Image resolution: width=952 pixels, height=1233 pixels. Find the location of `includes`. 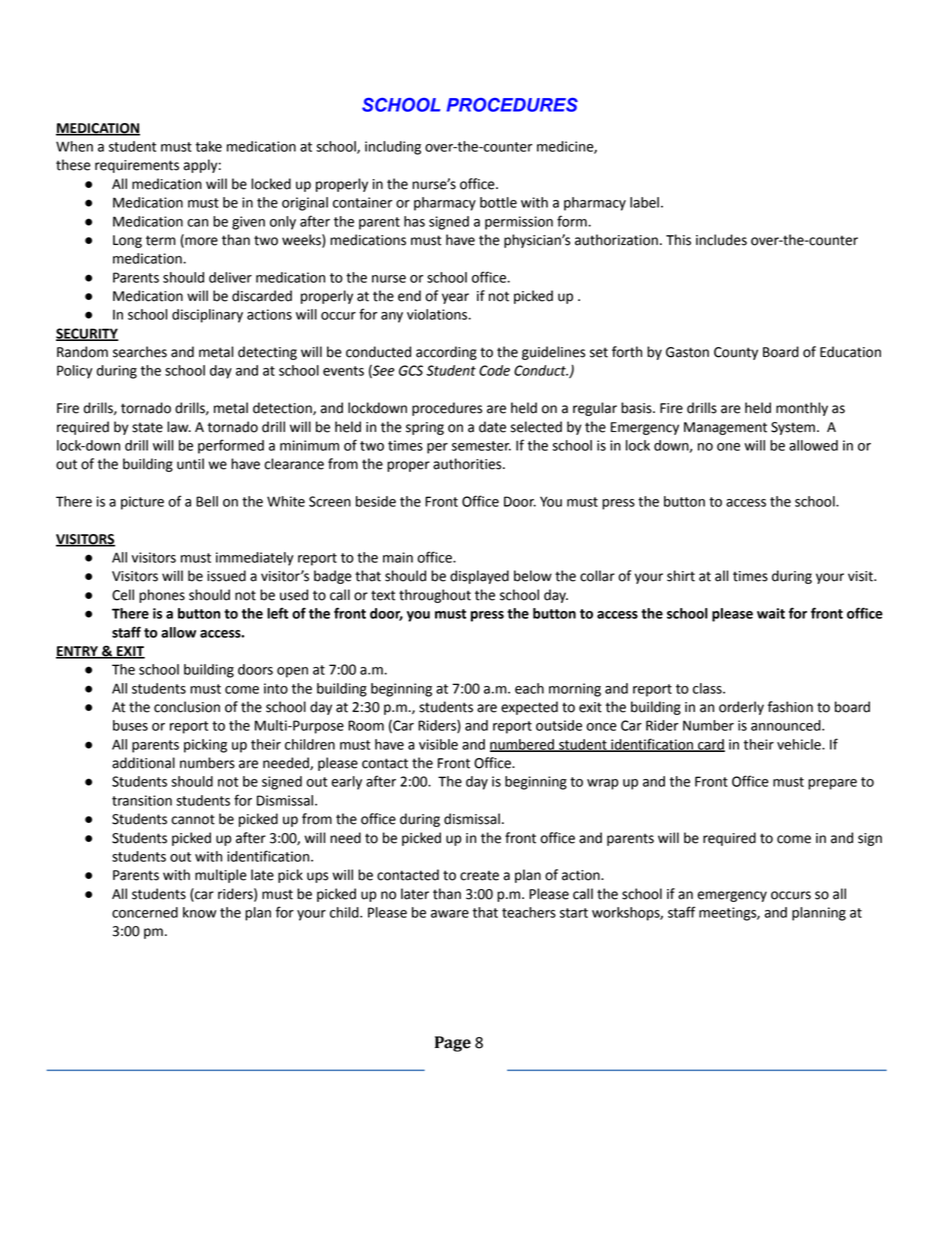

includes is located at coordinates (721, 240).
